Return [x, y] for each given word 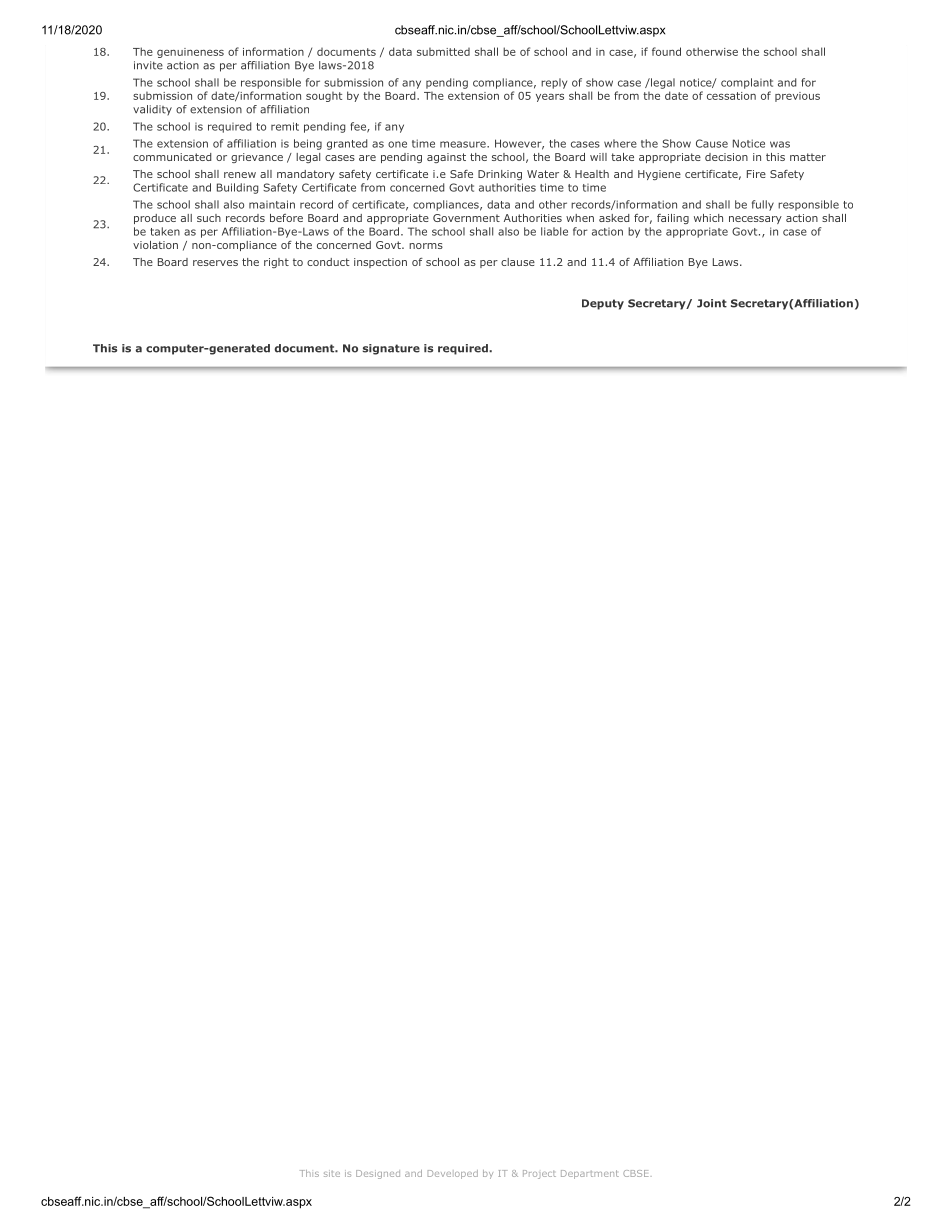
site [332, 1173]
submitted [443, 52]
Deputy [603, 304]
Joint [712, 303]
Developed [453, 1174]
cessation [731, 96]
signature [391, 349]
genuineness [190, 53]
